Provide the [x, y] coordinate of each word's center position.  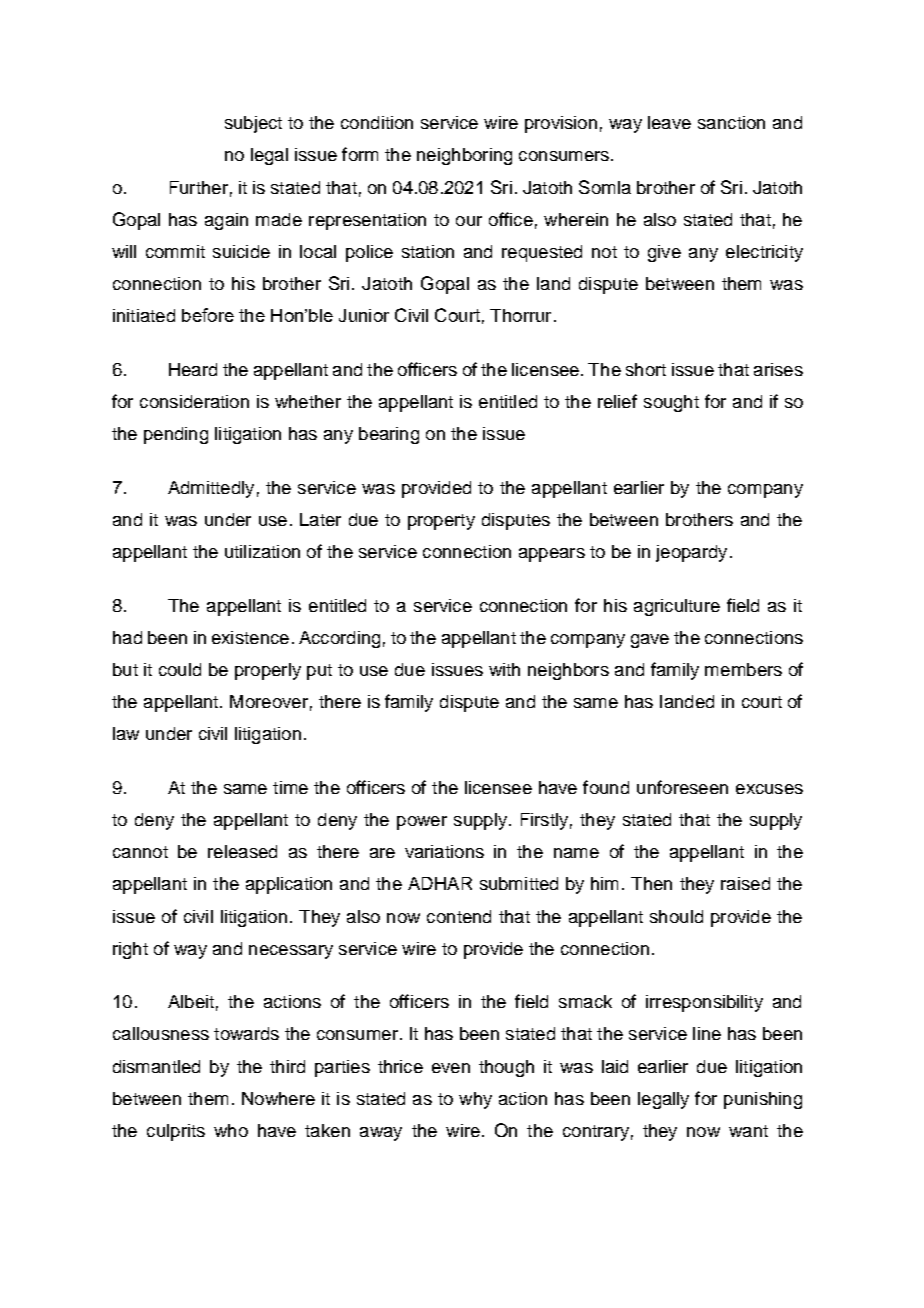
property [441, 522]
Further [199, 187]
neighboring [464, 156]
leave [669, 122]
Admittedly [211, 489]
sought [671, 403]
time [290, 787]
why [475, 1100]
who [231, 1130]
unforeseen [682, 787]
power [422, 823]
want [748, 1131]
